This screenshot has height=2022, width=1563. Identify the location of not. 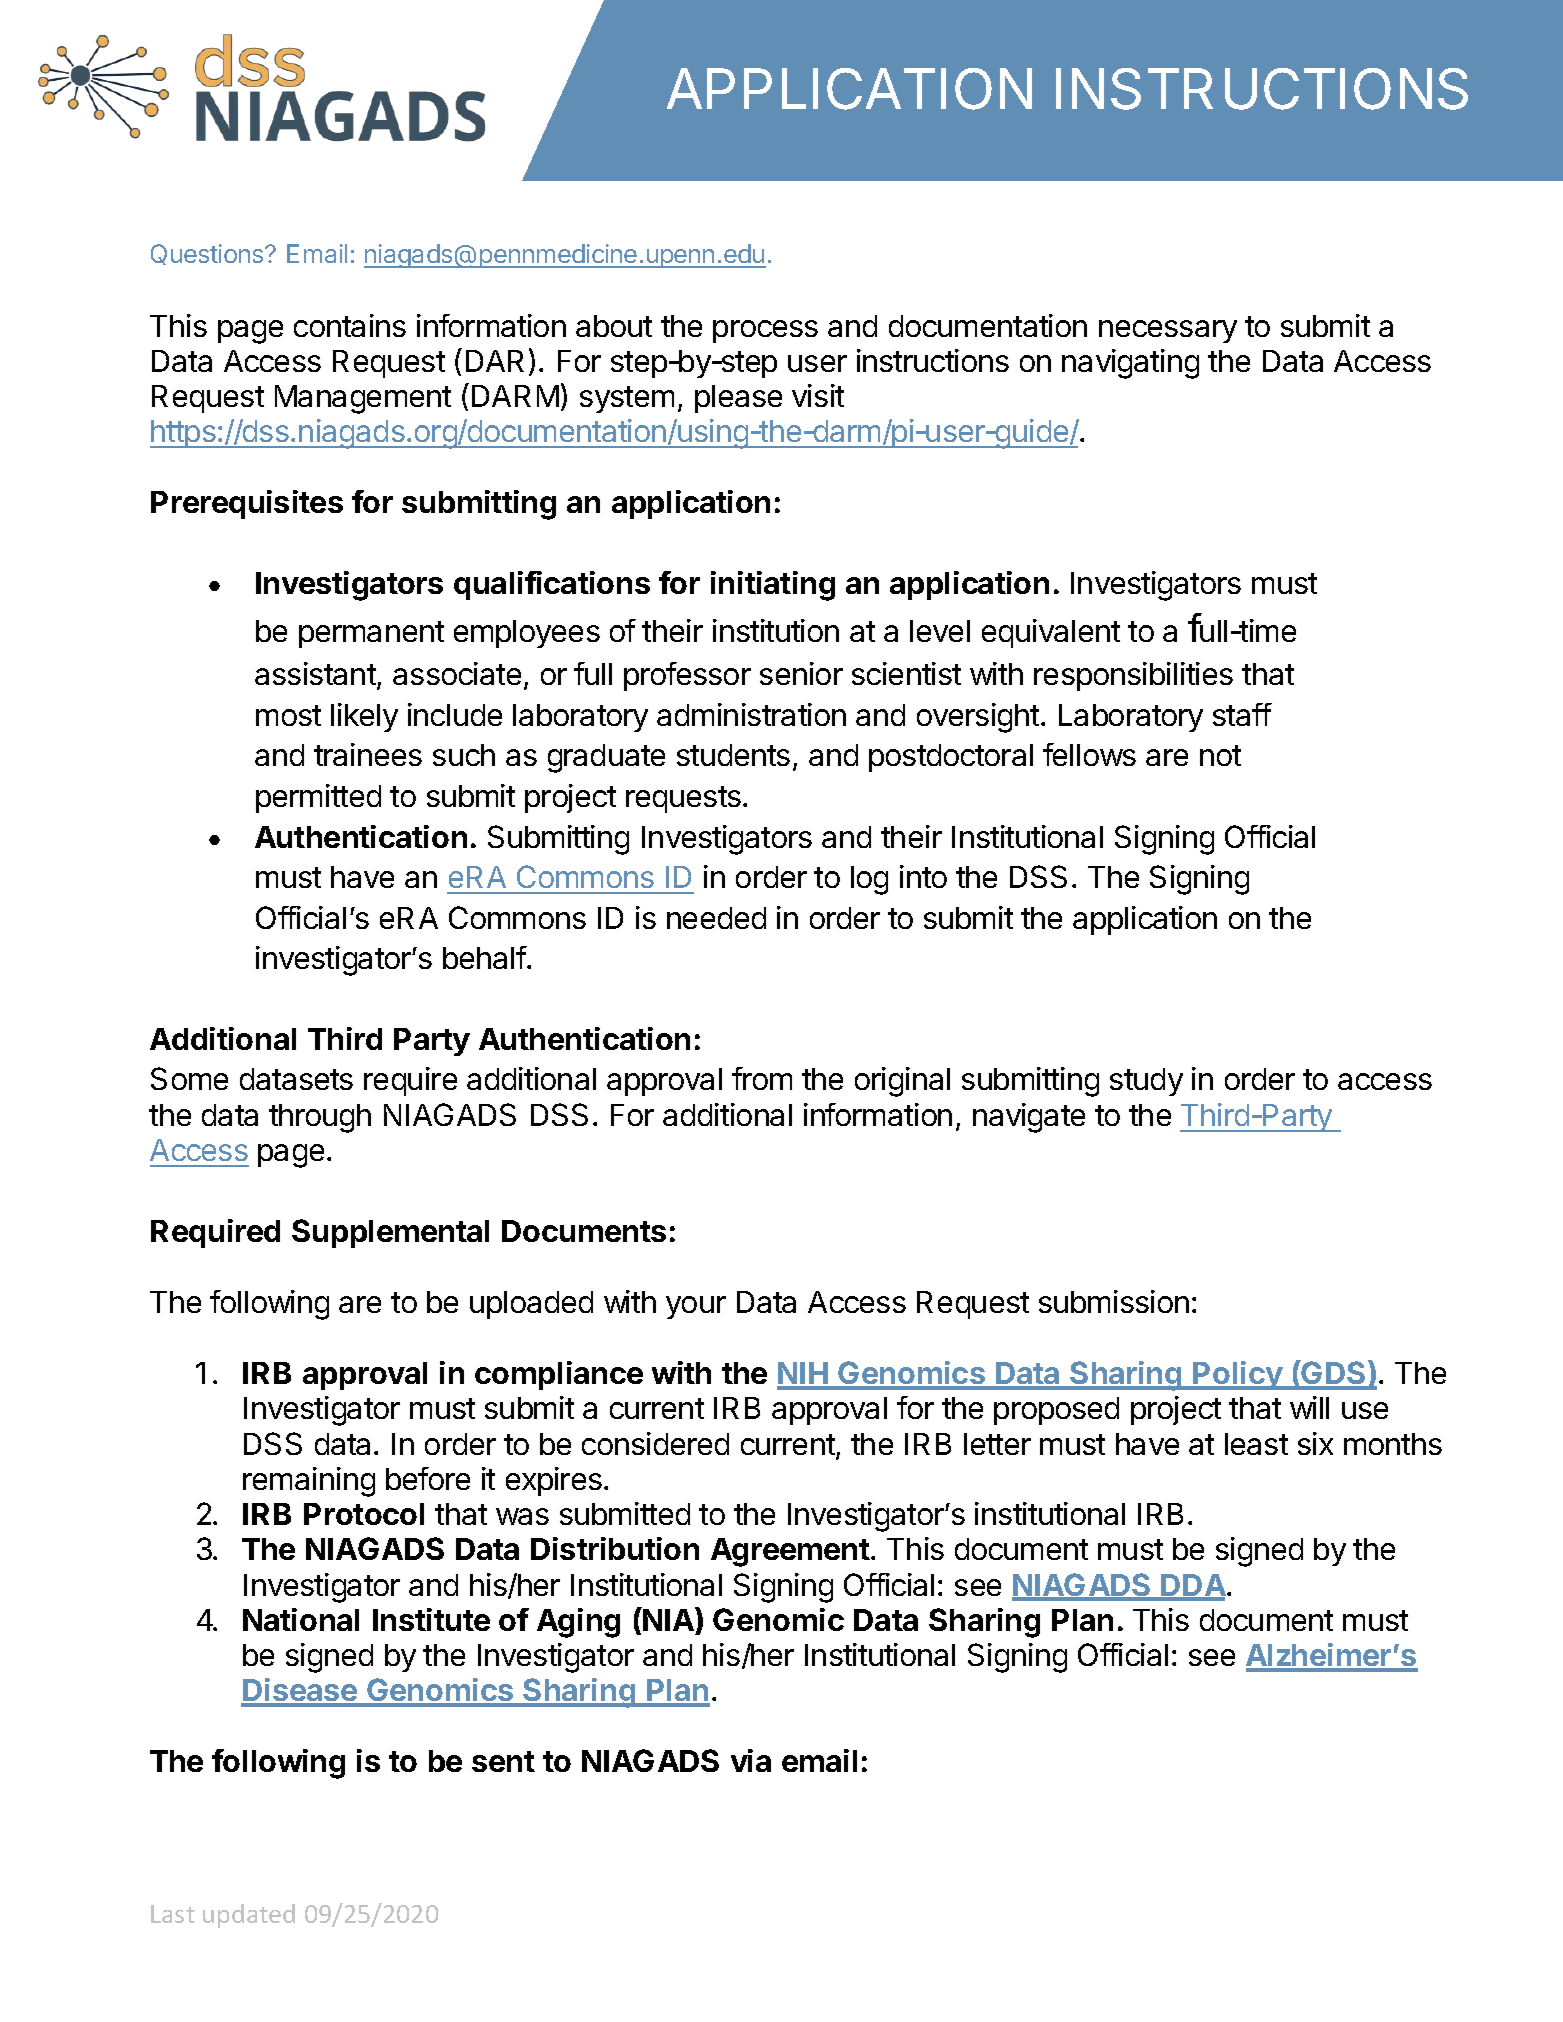
(1220, 755).
